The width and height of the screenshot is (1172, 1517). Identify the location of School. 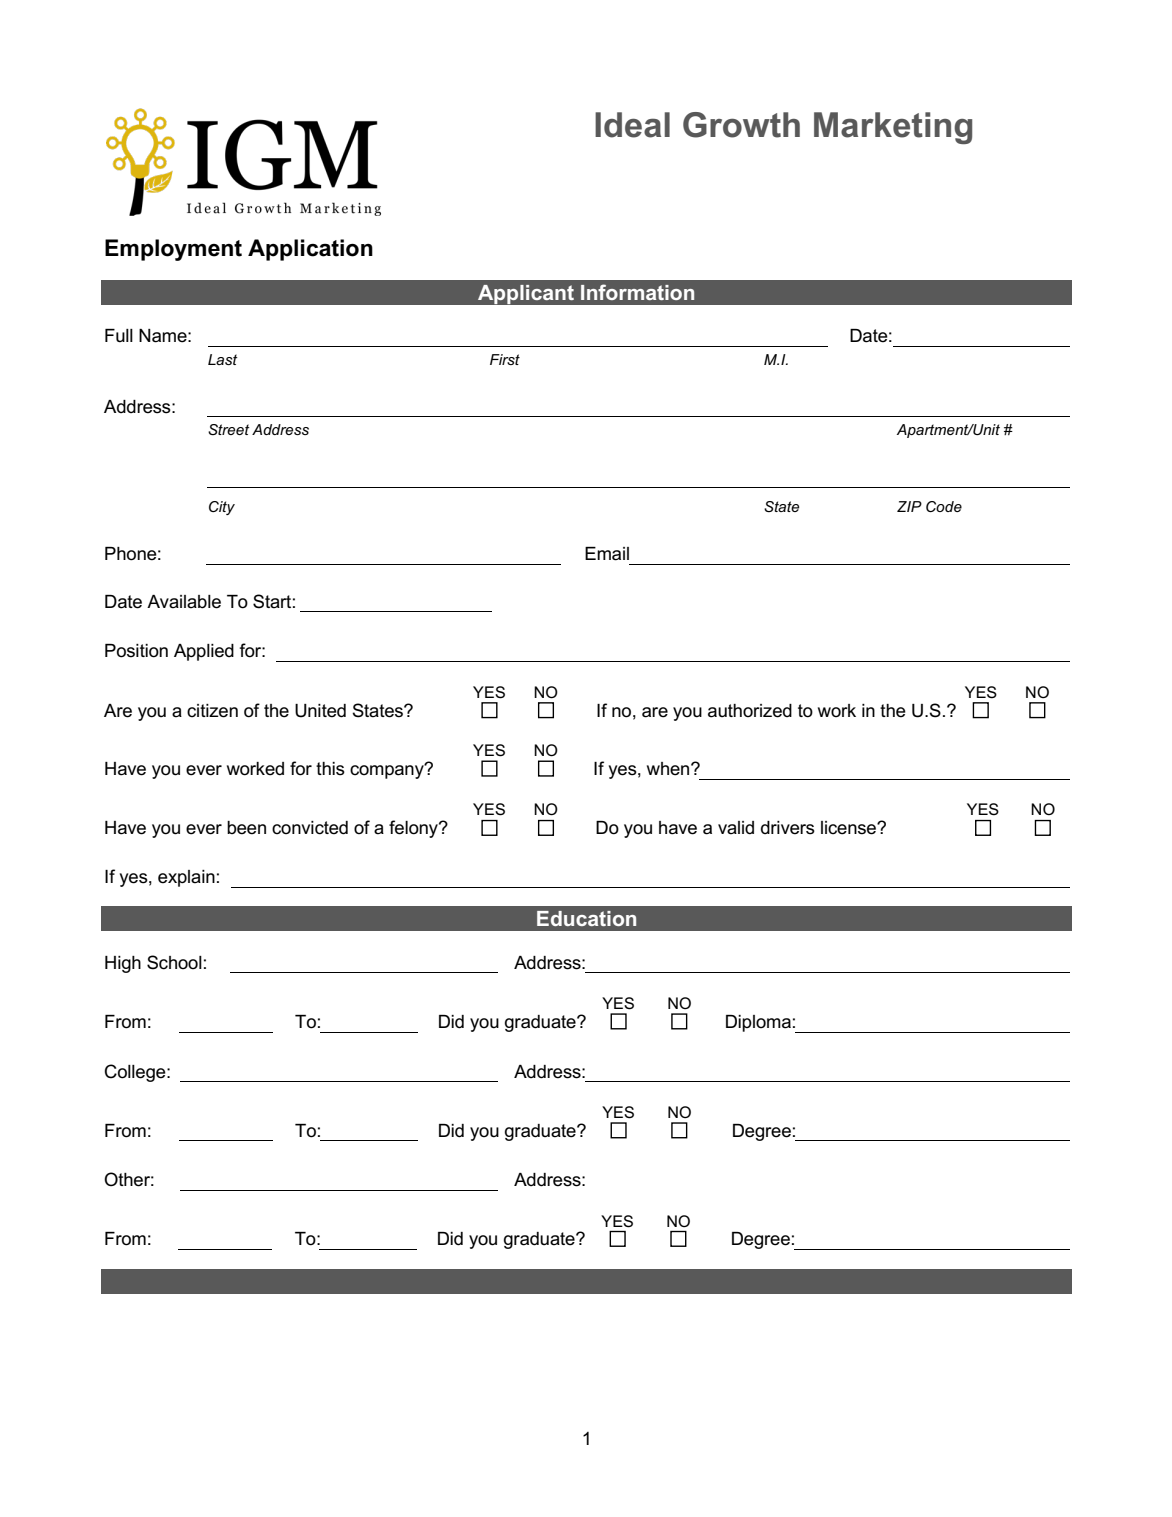
(174, 962).
